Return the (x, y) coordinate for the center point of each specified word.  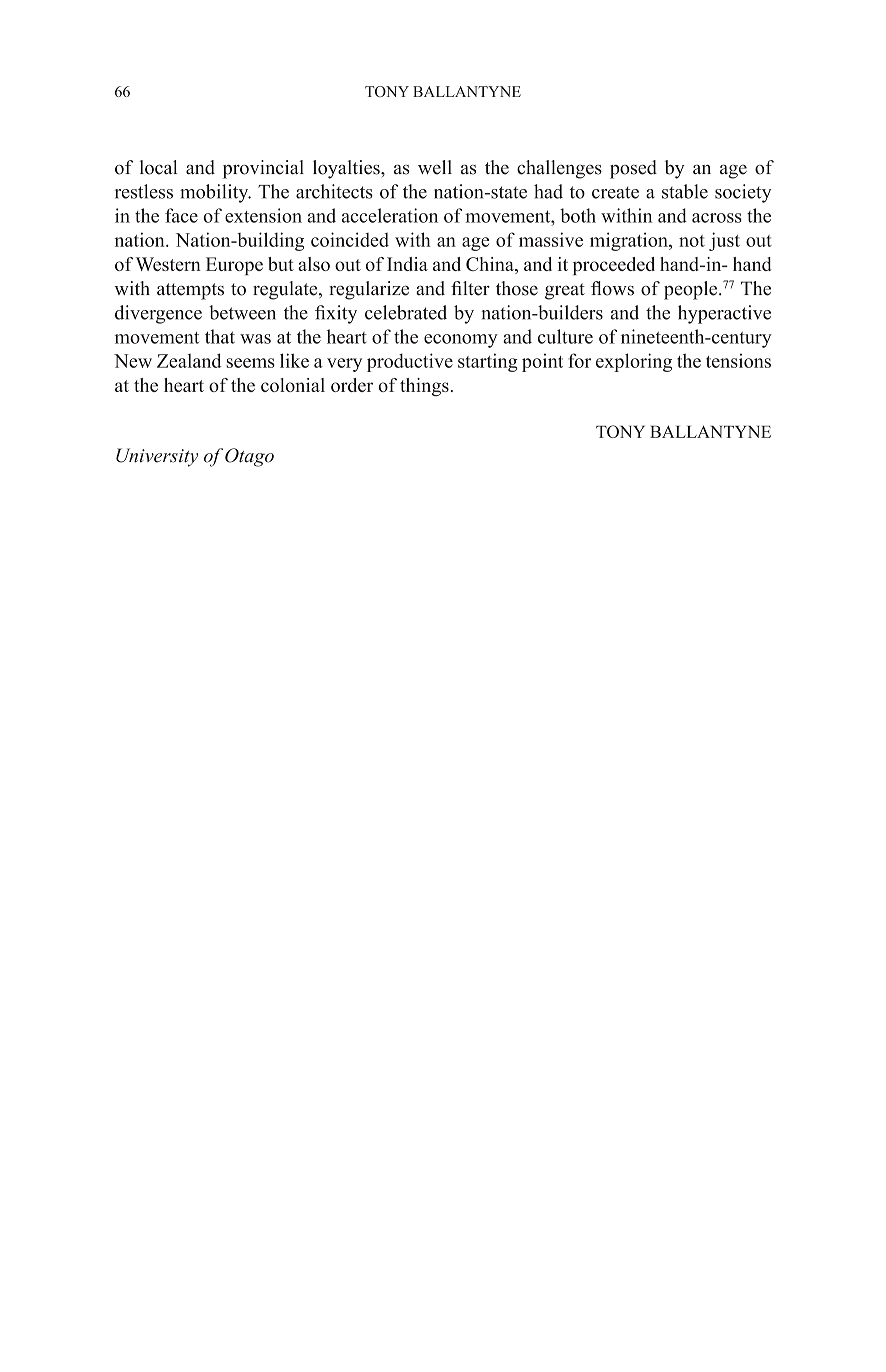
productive (410, 362)
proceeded (614, 266)
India (407, 264)
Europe (234, 266)
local (158, 167)
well (435, 167)
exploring (634, 362)
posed (633, 169)
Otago (249, 457)
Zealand (189, 360)
